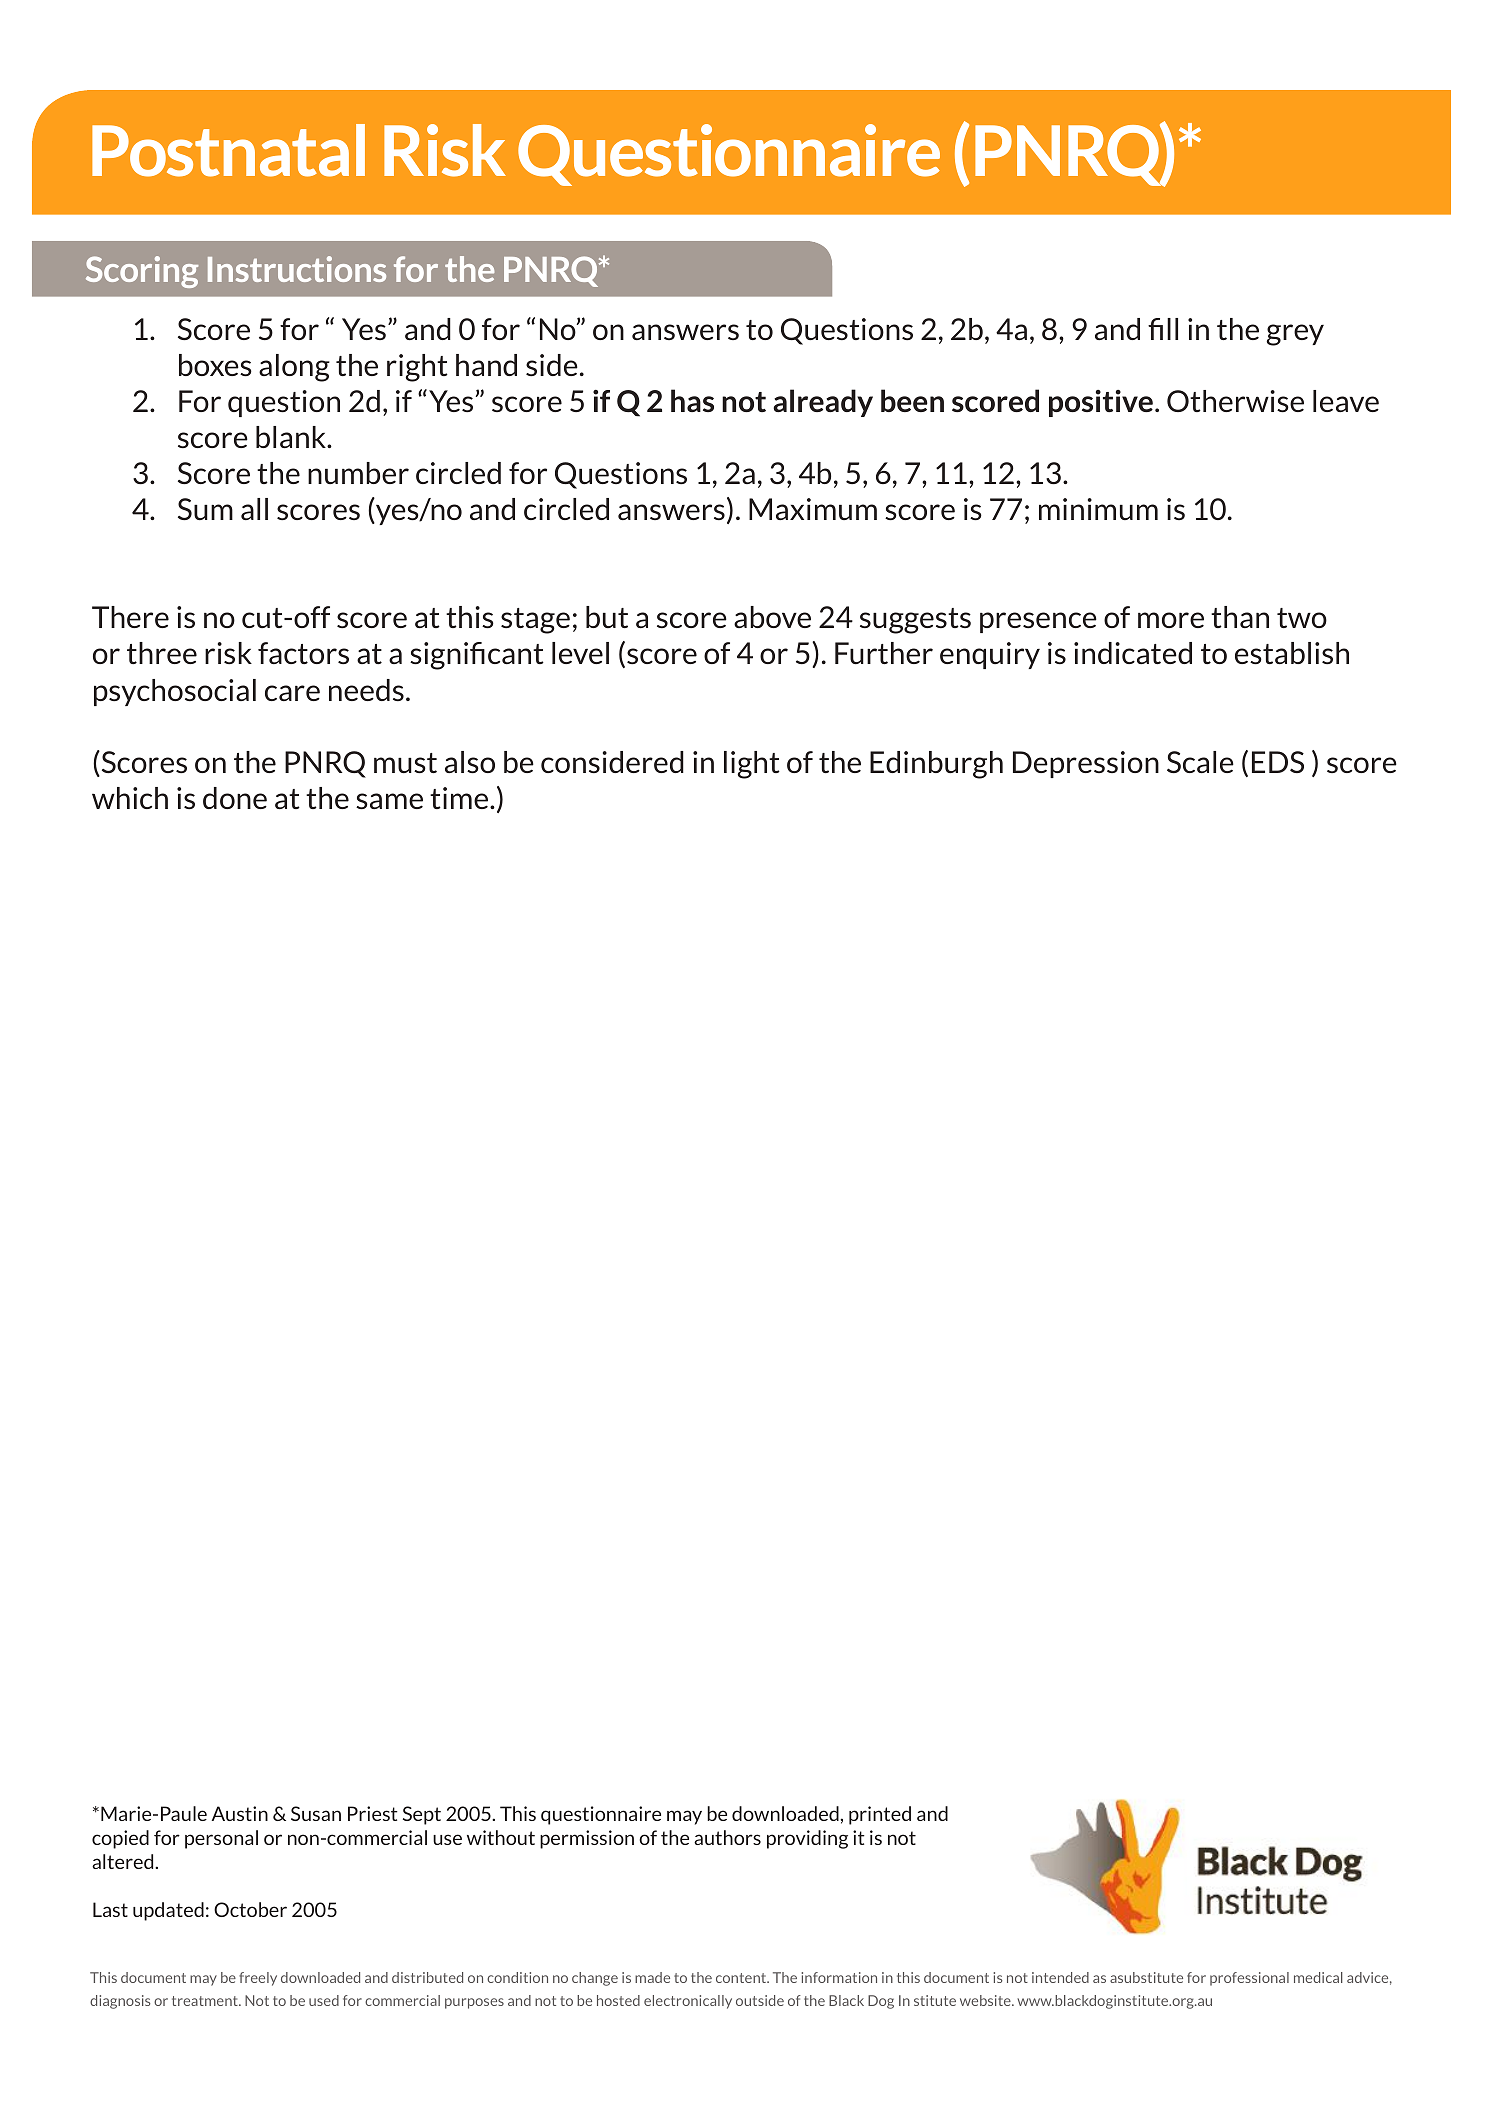  What do you see at coordinates (1163, 329) in the page?
I see `fill` at bounding box center [1163, 329].
